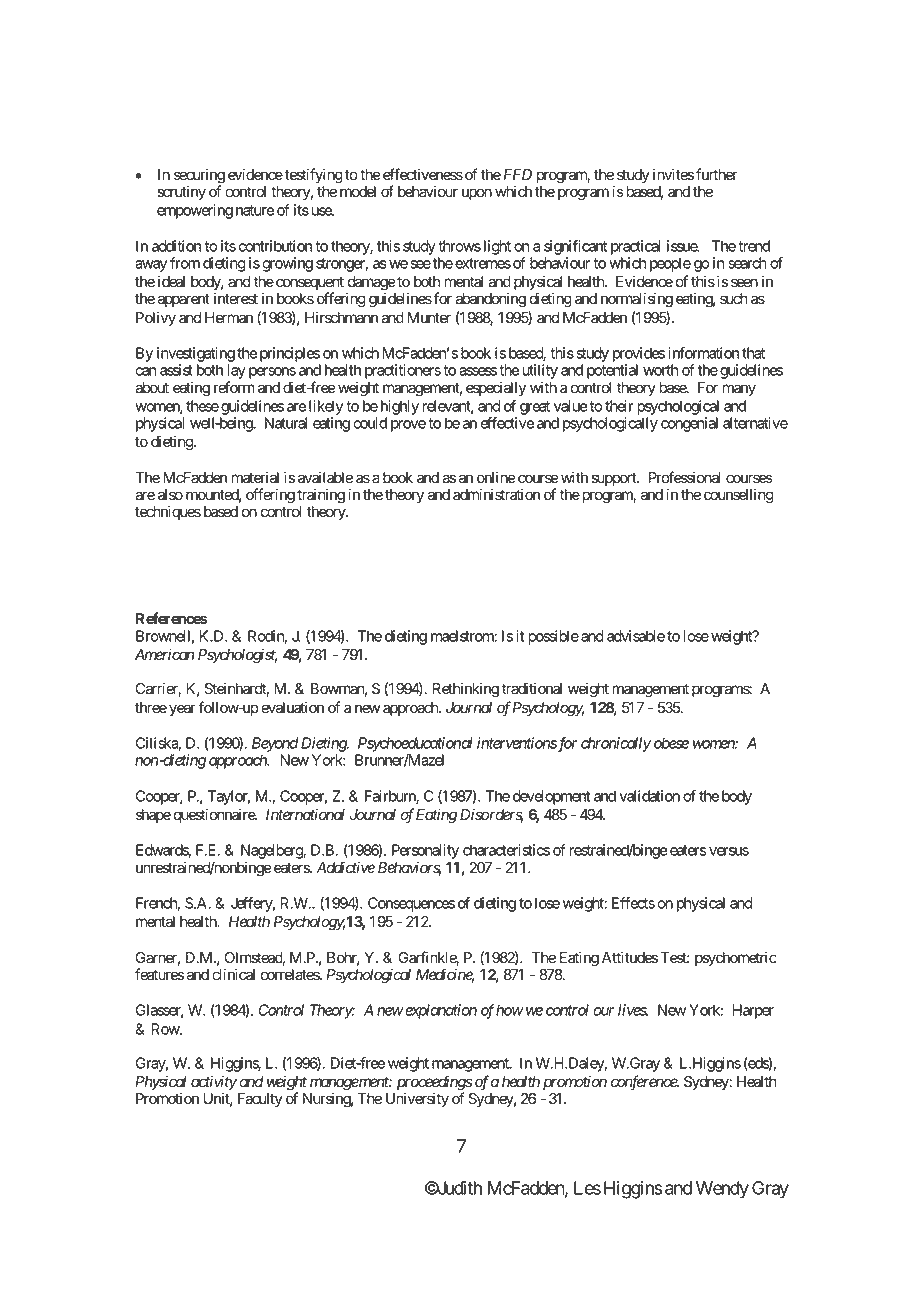 This page has height=1308, width=924. What do you see at coordinates (275, 744) in the page?
I see `Beyond` at bounding box center [275, 744].
